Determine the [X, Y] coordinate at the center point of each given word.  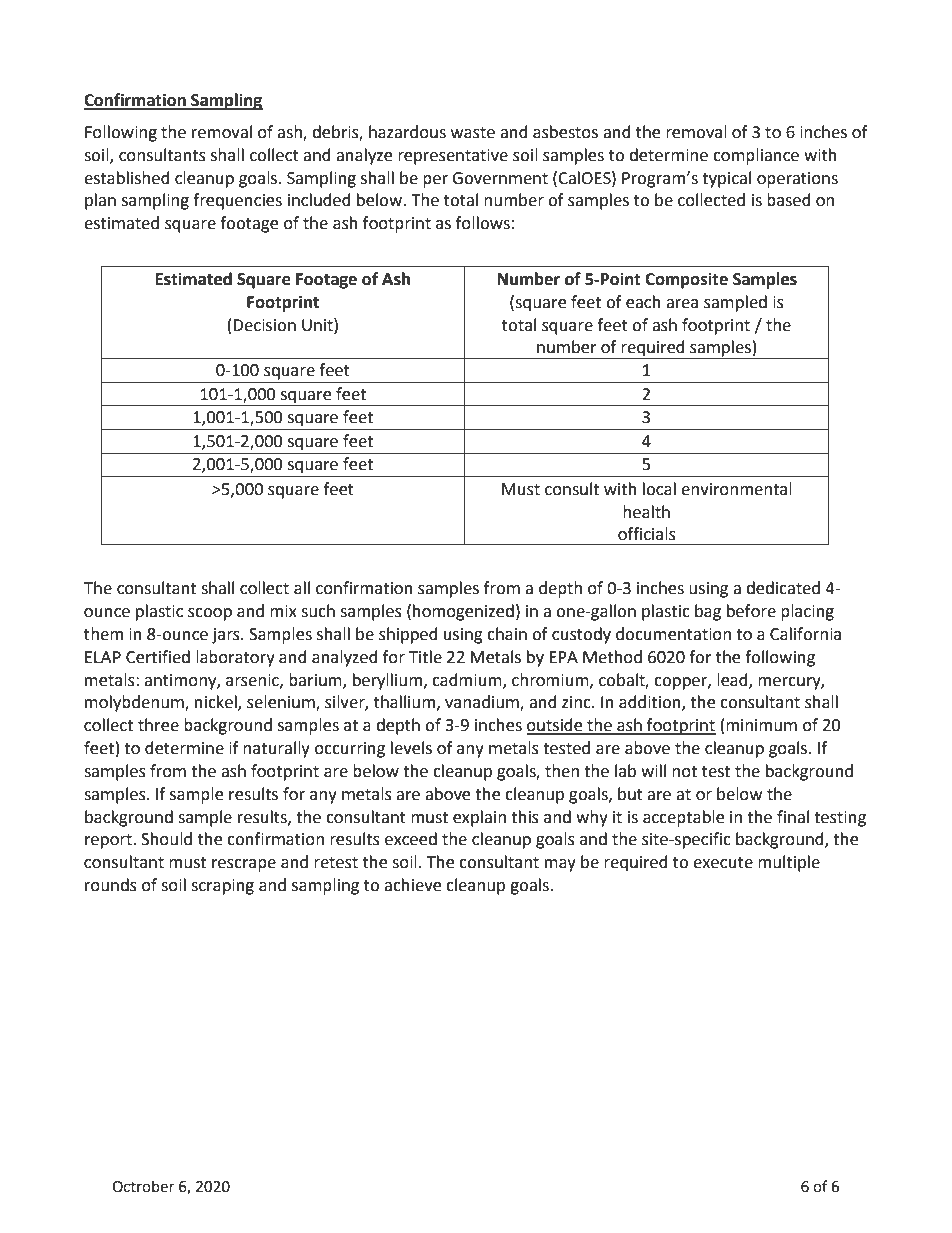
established [127, 178]
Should [166, 839]
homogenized [463, 612]
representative [453, 157]
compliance [756, 156]
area [682, 304]
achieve [412, 885]
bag [708, 612]
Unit [318, 325]
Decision [264, 325]
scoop [210, 614]
